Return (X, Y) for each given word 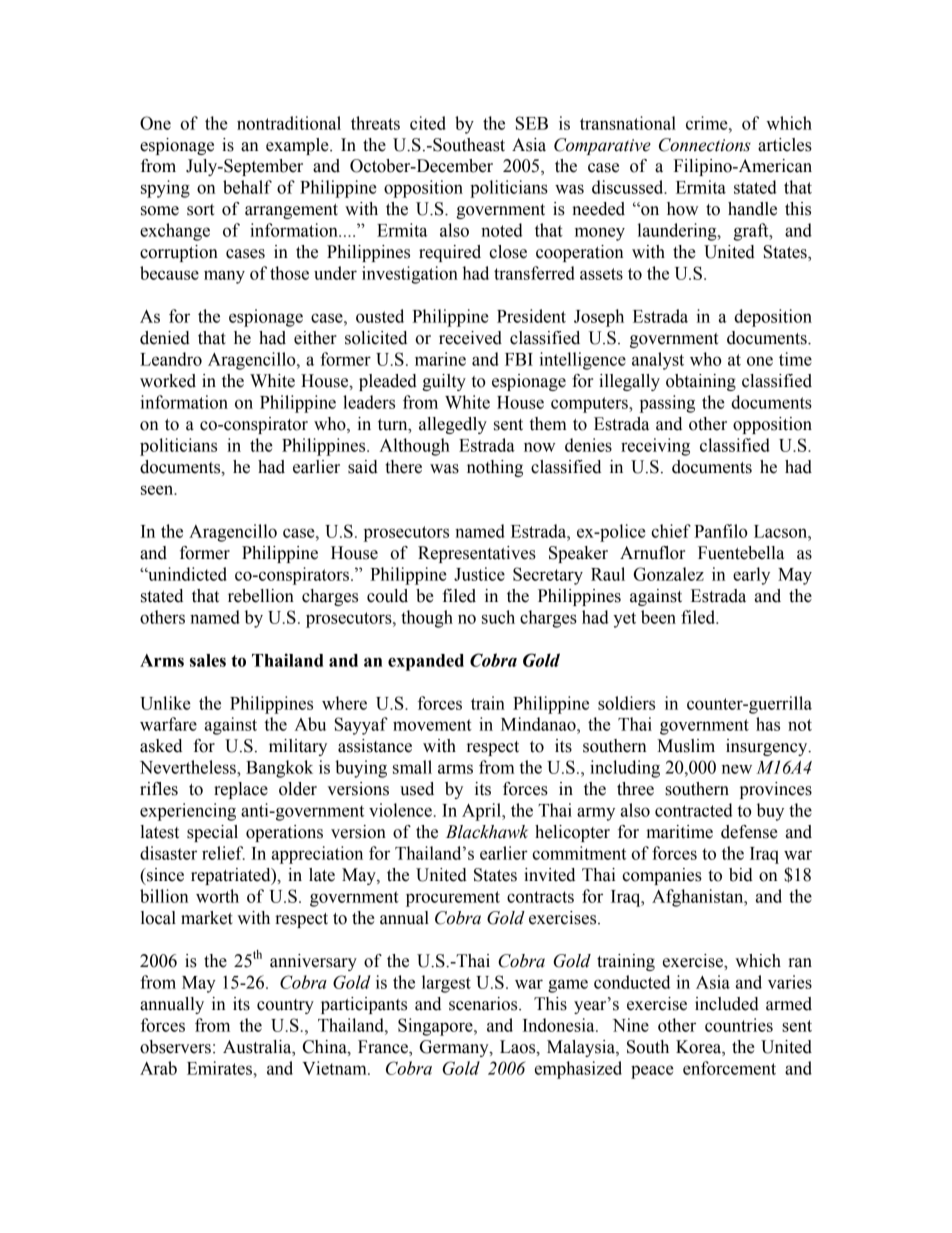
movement (432, 725)
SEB (532, 123)
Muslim (686, 746)
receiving (655, 447)
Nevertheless (189, 767)
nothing (495, 468)
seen (158, 490)
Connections (705, 145)
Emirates (219, 1068)
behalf (247, 187)
